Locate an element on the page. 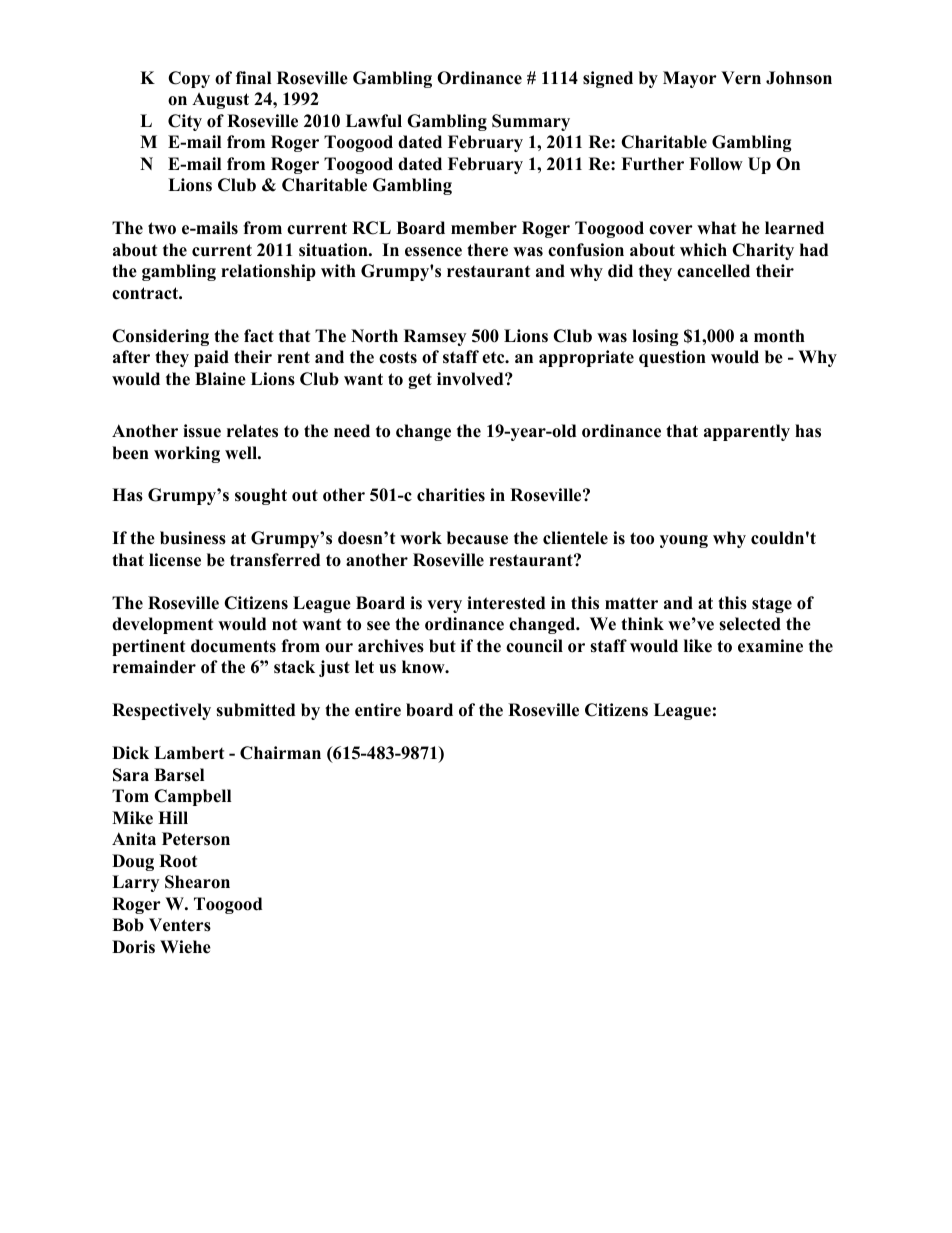 This document has width=952, height=1233. Summary is located at coordinates (531, 122).
